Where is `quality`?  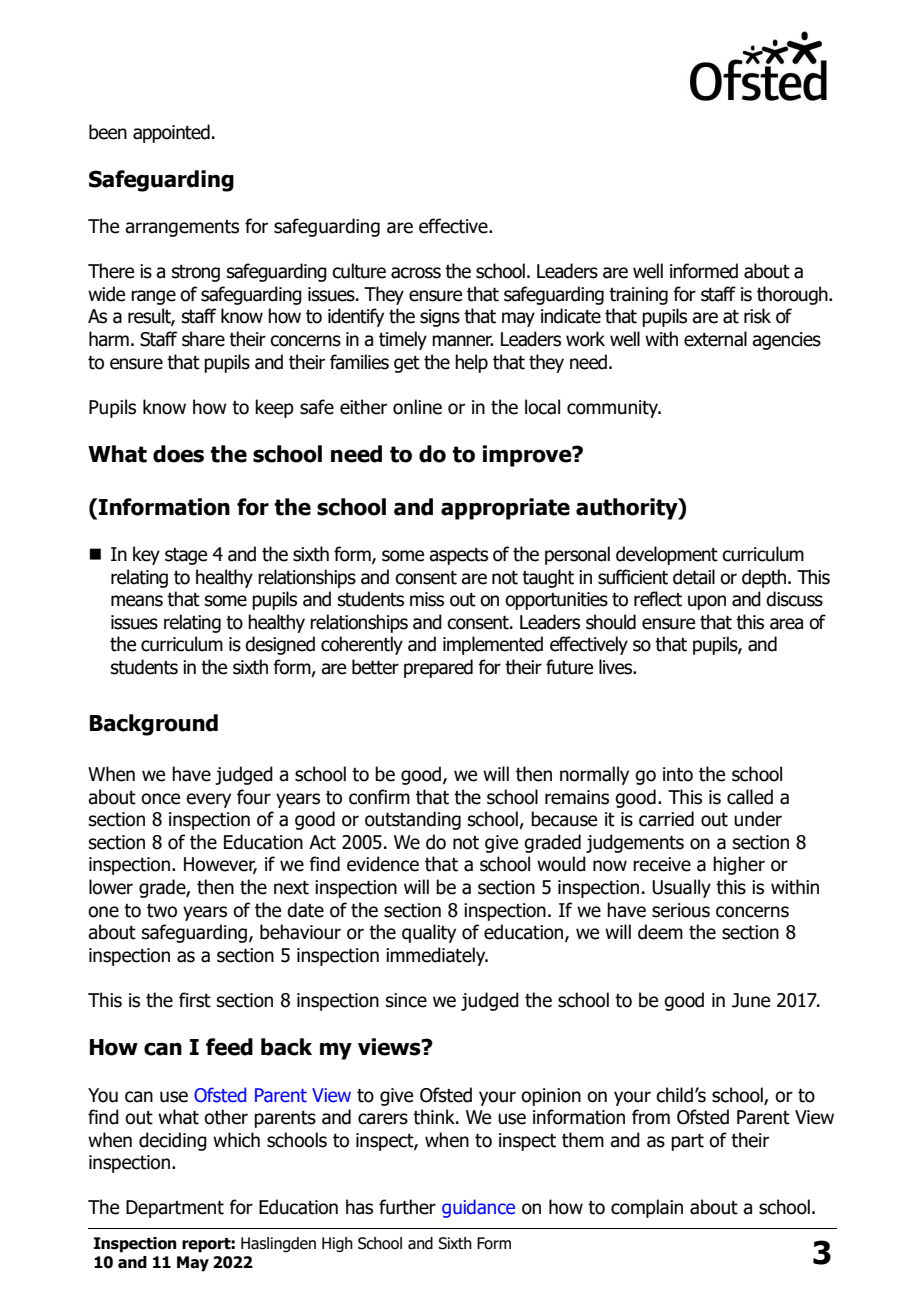 quality is located at coordinates (429, 933).
